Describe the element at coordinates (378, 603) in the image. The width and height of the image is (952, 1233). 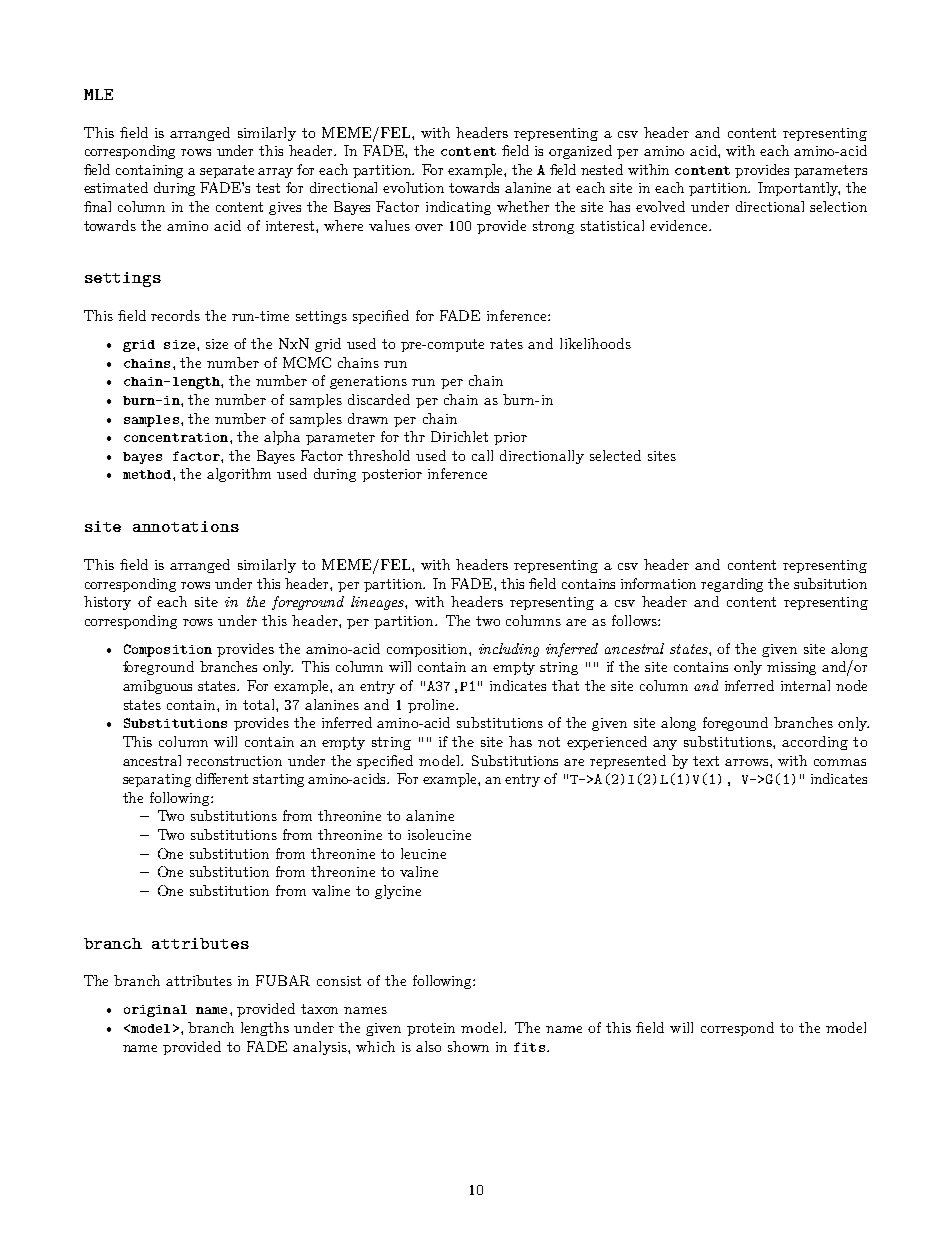
I see `lineages` at that location.
